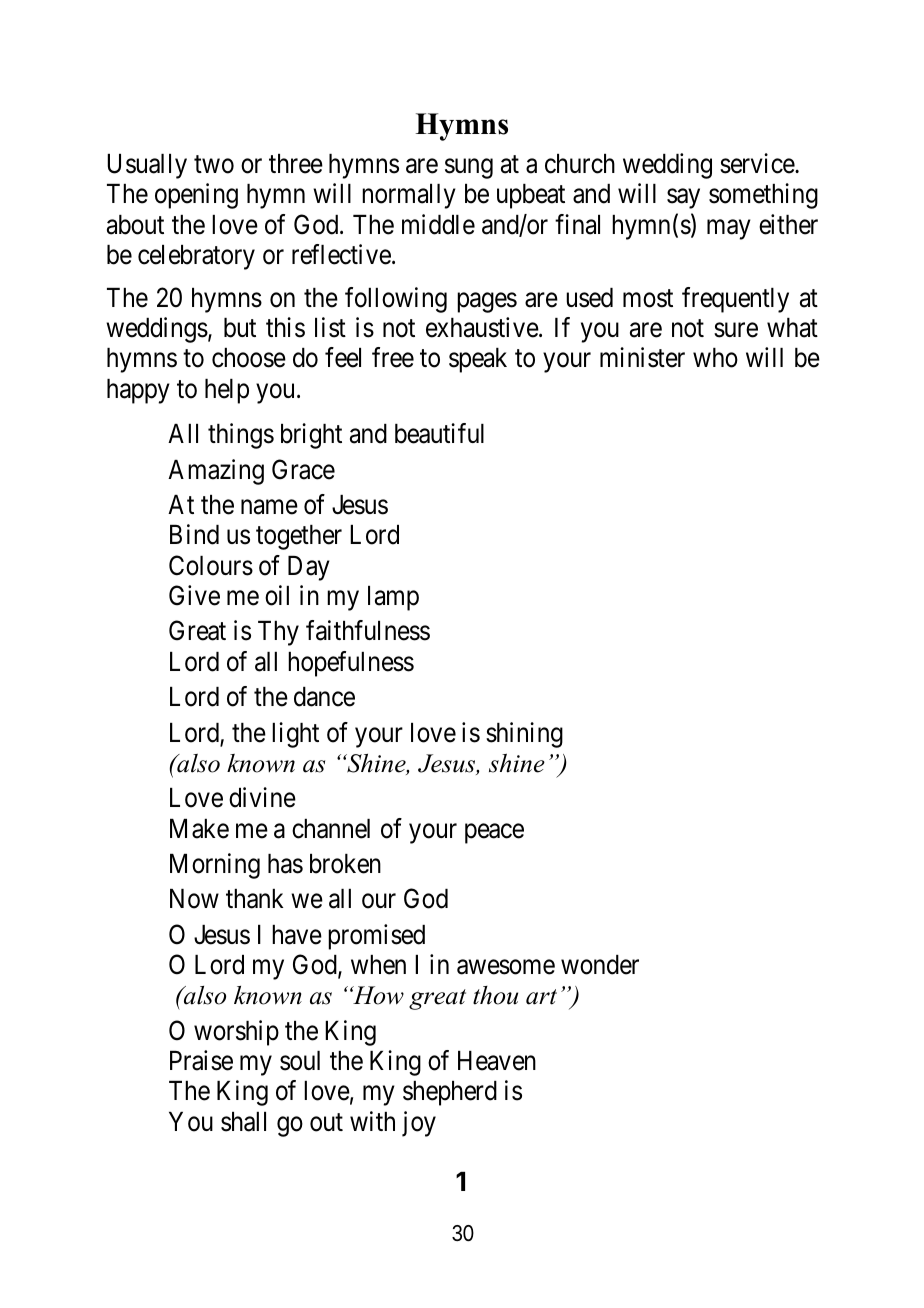 Image resolution: width=924 pixels, height=1308 pixels. What do you see at coordinates (715, 358) in the document?
I see `who` at bounding box center [715, 358].
